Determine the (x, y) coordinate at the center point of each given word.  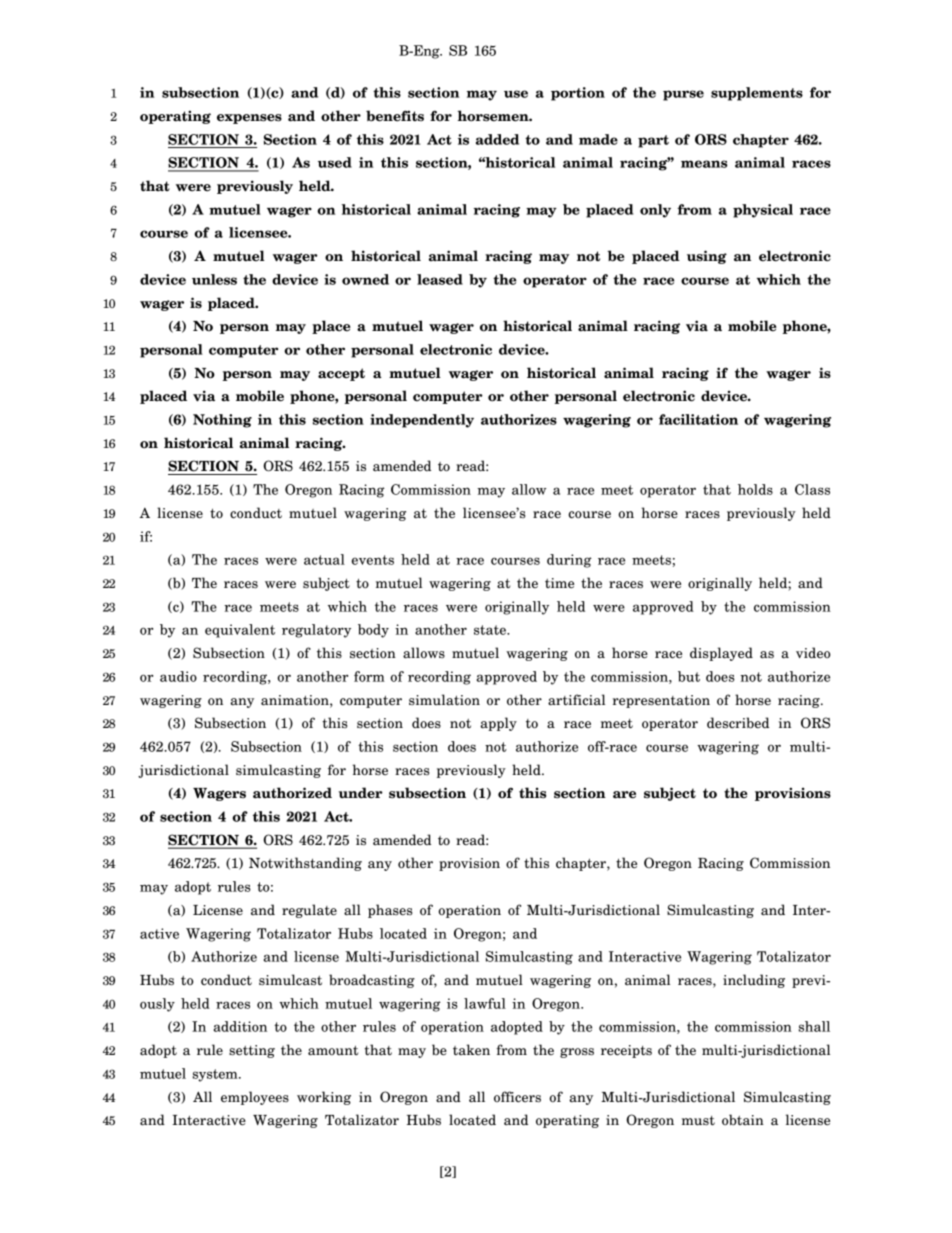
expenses (249, 119)
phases (390, 911)
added (497, 139)
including (754, 981)
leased (440, 279)
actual (324, 559)
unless (214, 279)
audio (178, 676)
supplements (757, 94)
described (738, 723)
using (707, 257)
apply (498, 724)
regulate (309, 911)
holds (755, 489)
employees (255, 1098)
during (569, 561)
